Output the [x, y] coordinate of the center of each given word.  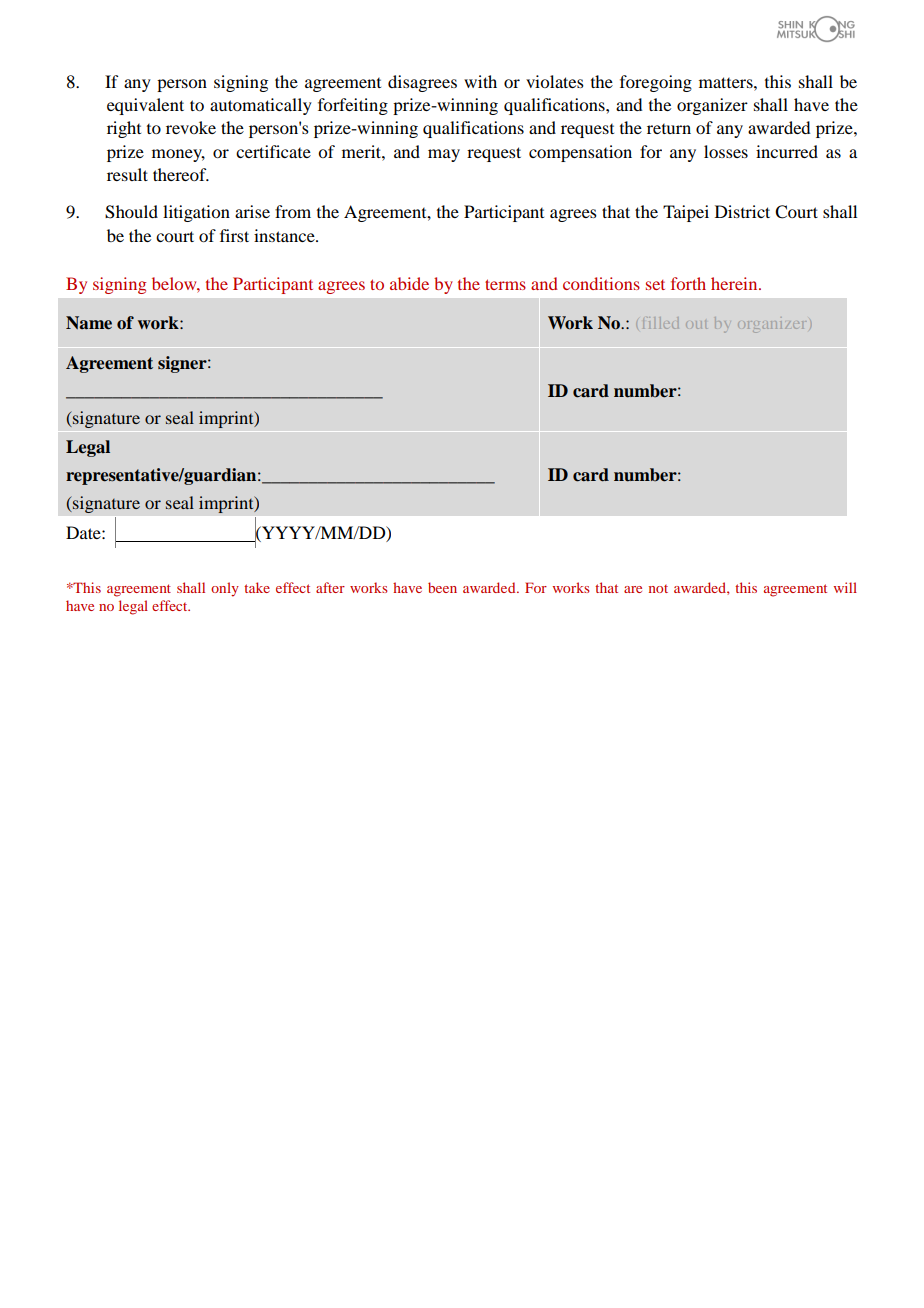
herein [735, 283]
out [696, 324]
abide [409, 283]
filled [659, 324]
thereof [181, 174]
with [480, 81]
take [257, 587]
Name [89, 323]
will [845, 587]
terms [505, 284]
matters [727, 82]
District [742, 211]
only [225, 589]
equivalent [145, 106]
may [444, 155]
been [442, 587]
